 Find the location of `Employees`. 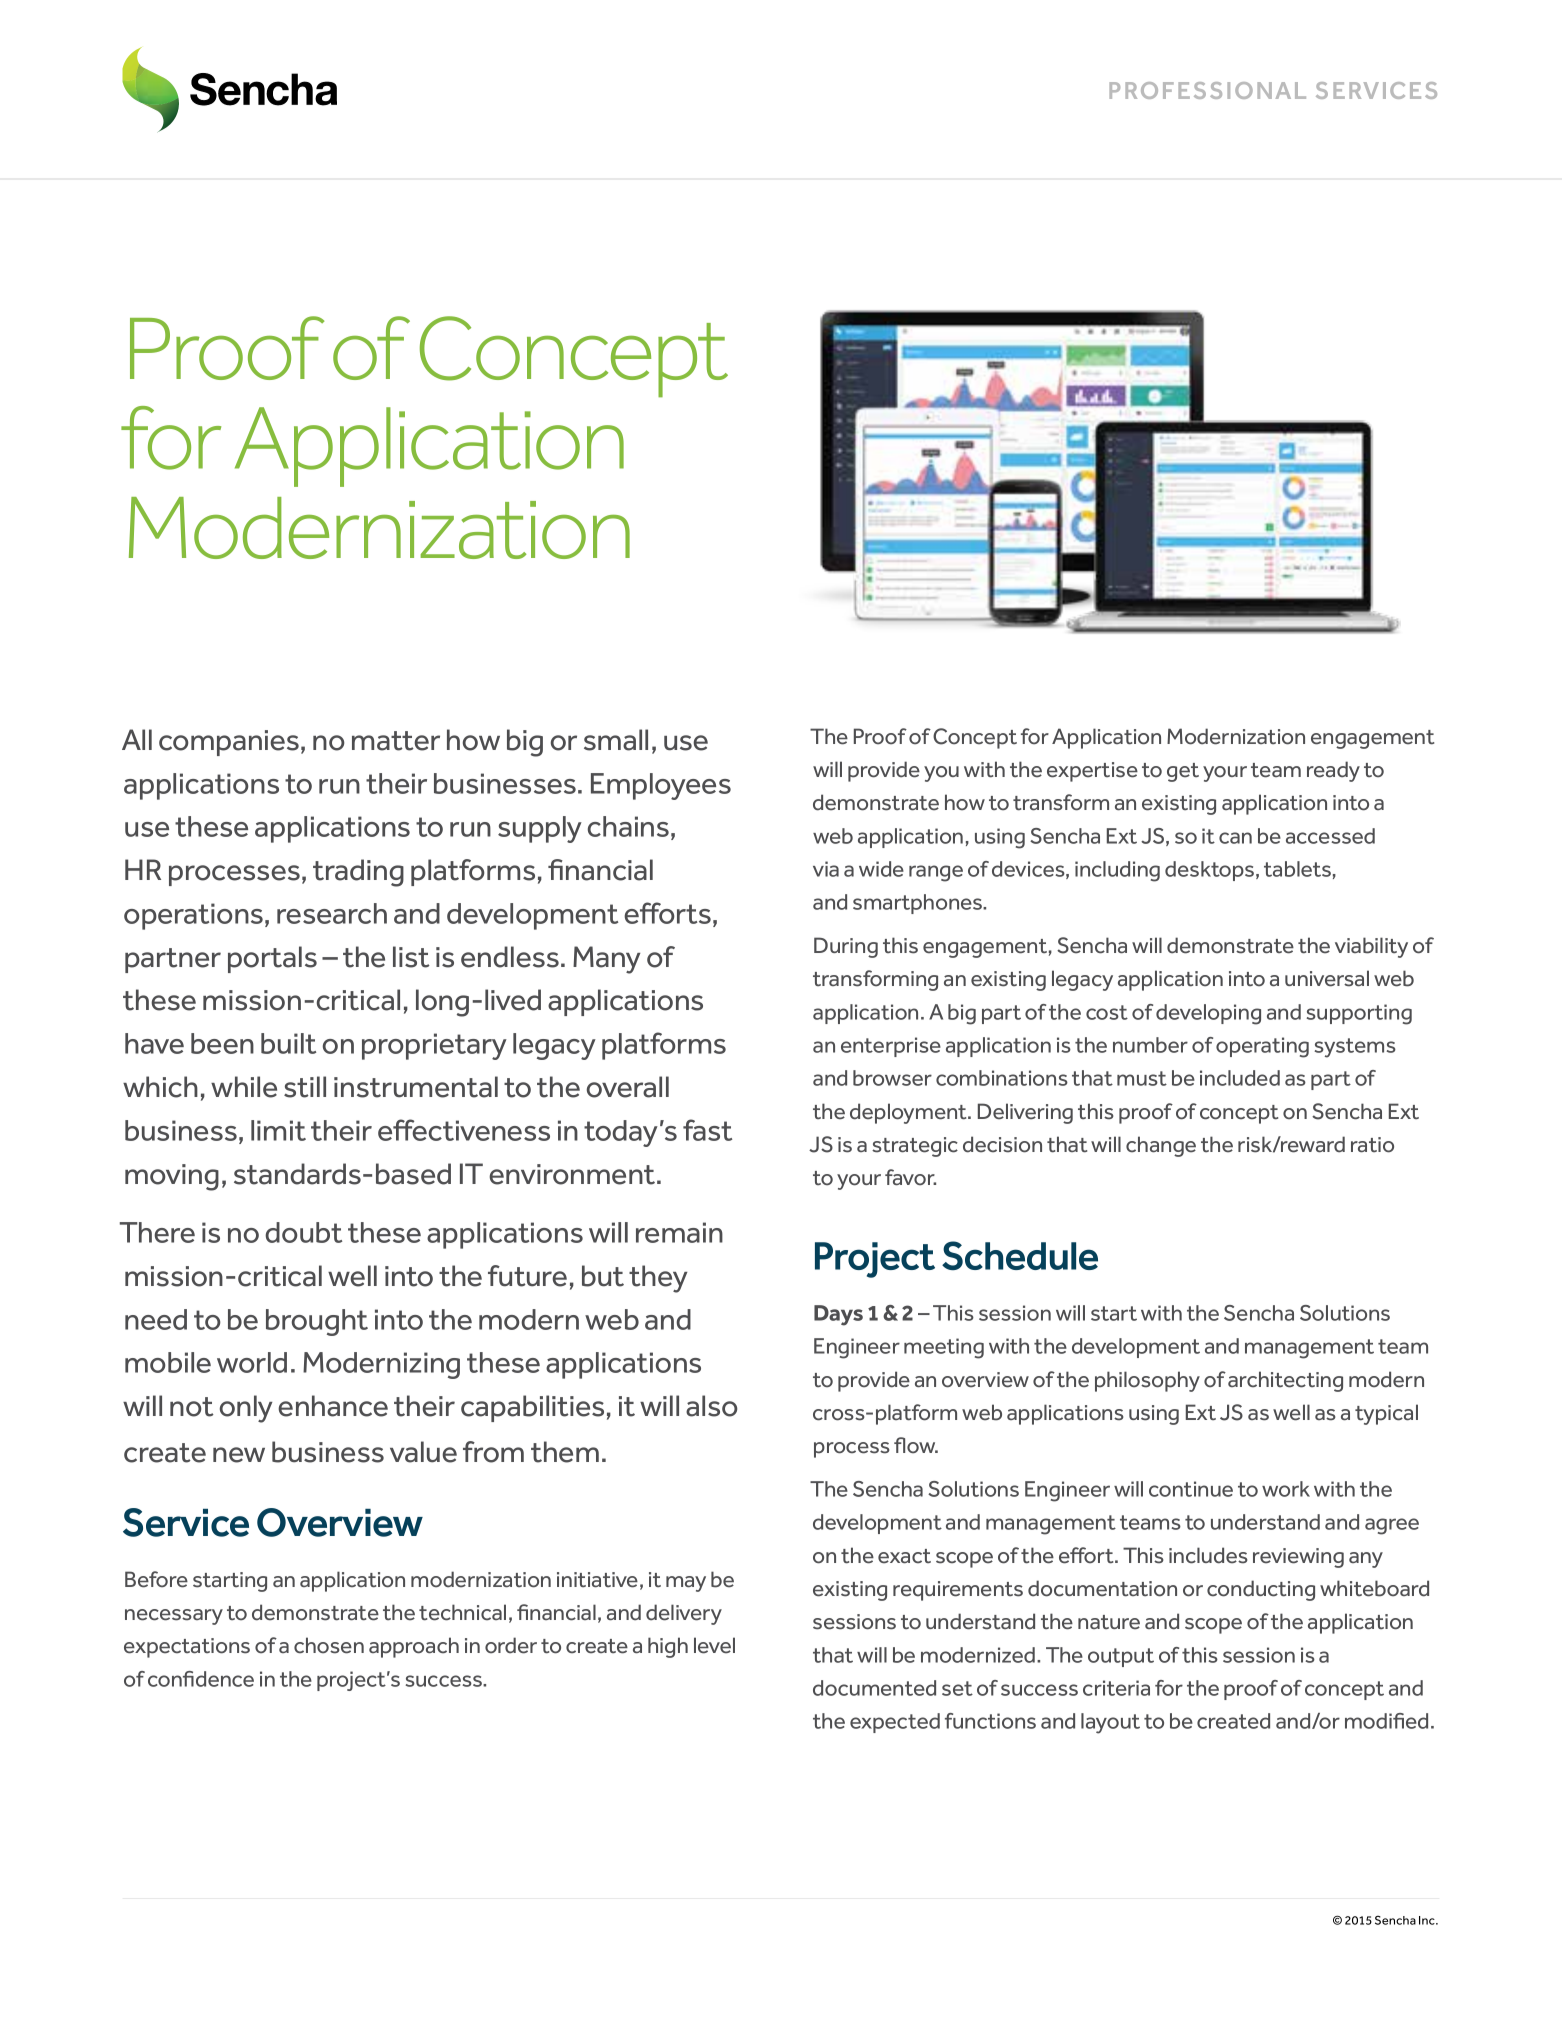

Employees is located at coordinates (661, 786).
